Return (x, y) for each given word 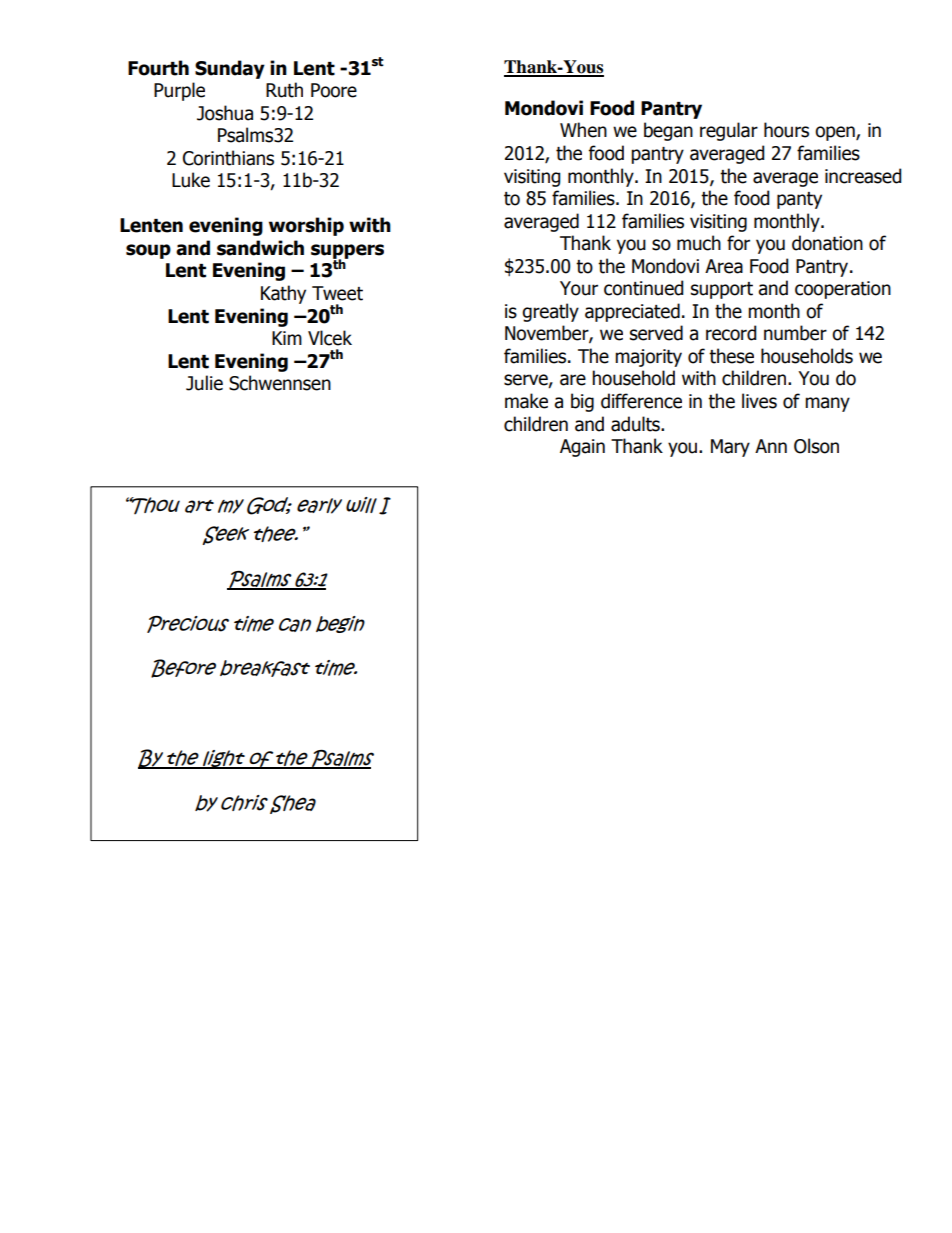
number (795, 333)
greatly (550, 312)
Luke (191, 180)
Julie (204, 383)
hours (786, 130)
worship (306, 226)
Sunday (230, 69)
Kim (287, 338)
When (583, 130)
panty (799, 200)
